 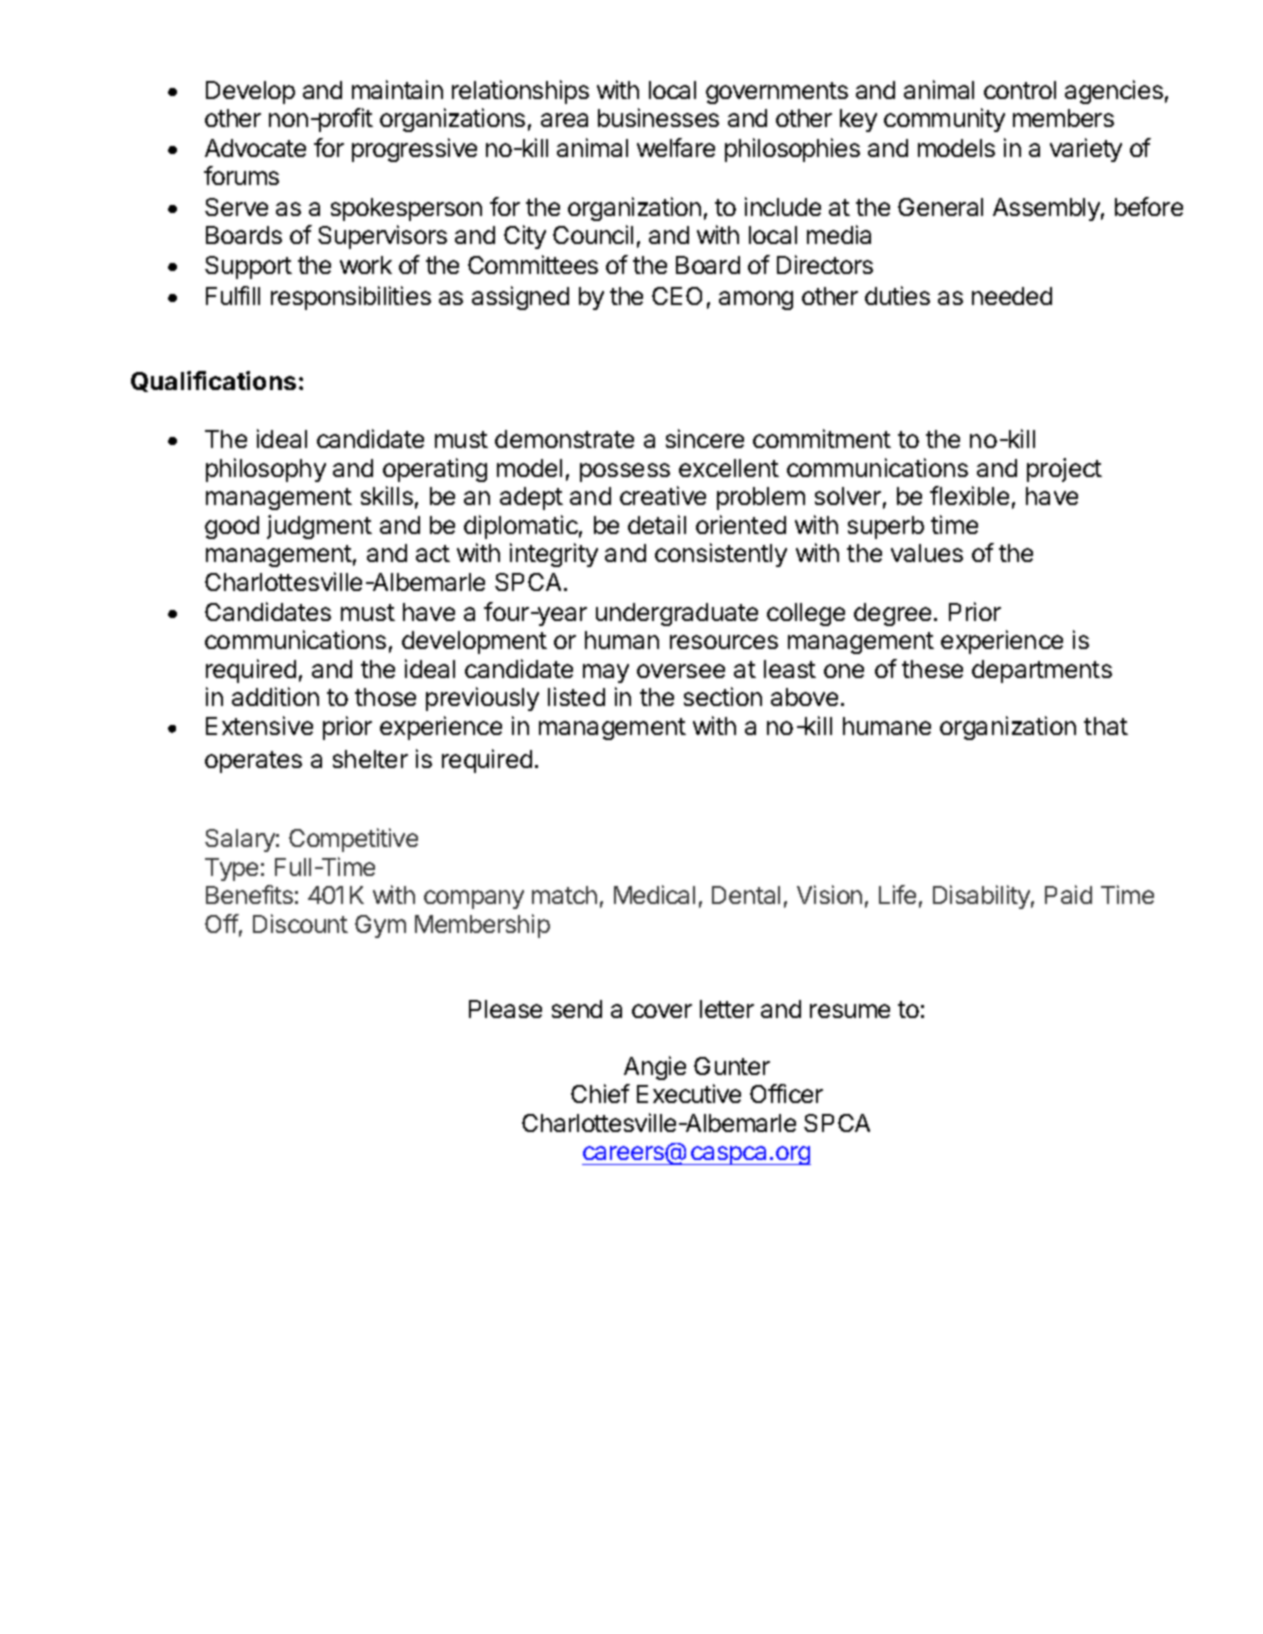 What do you see at coordinates (1020, 90) in the screenshot?
I see `control` at bounding box center [1020, 90].
